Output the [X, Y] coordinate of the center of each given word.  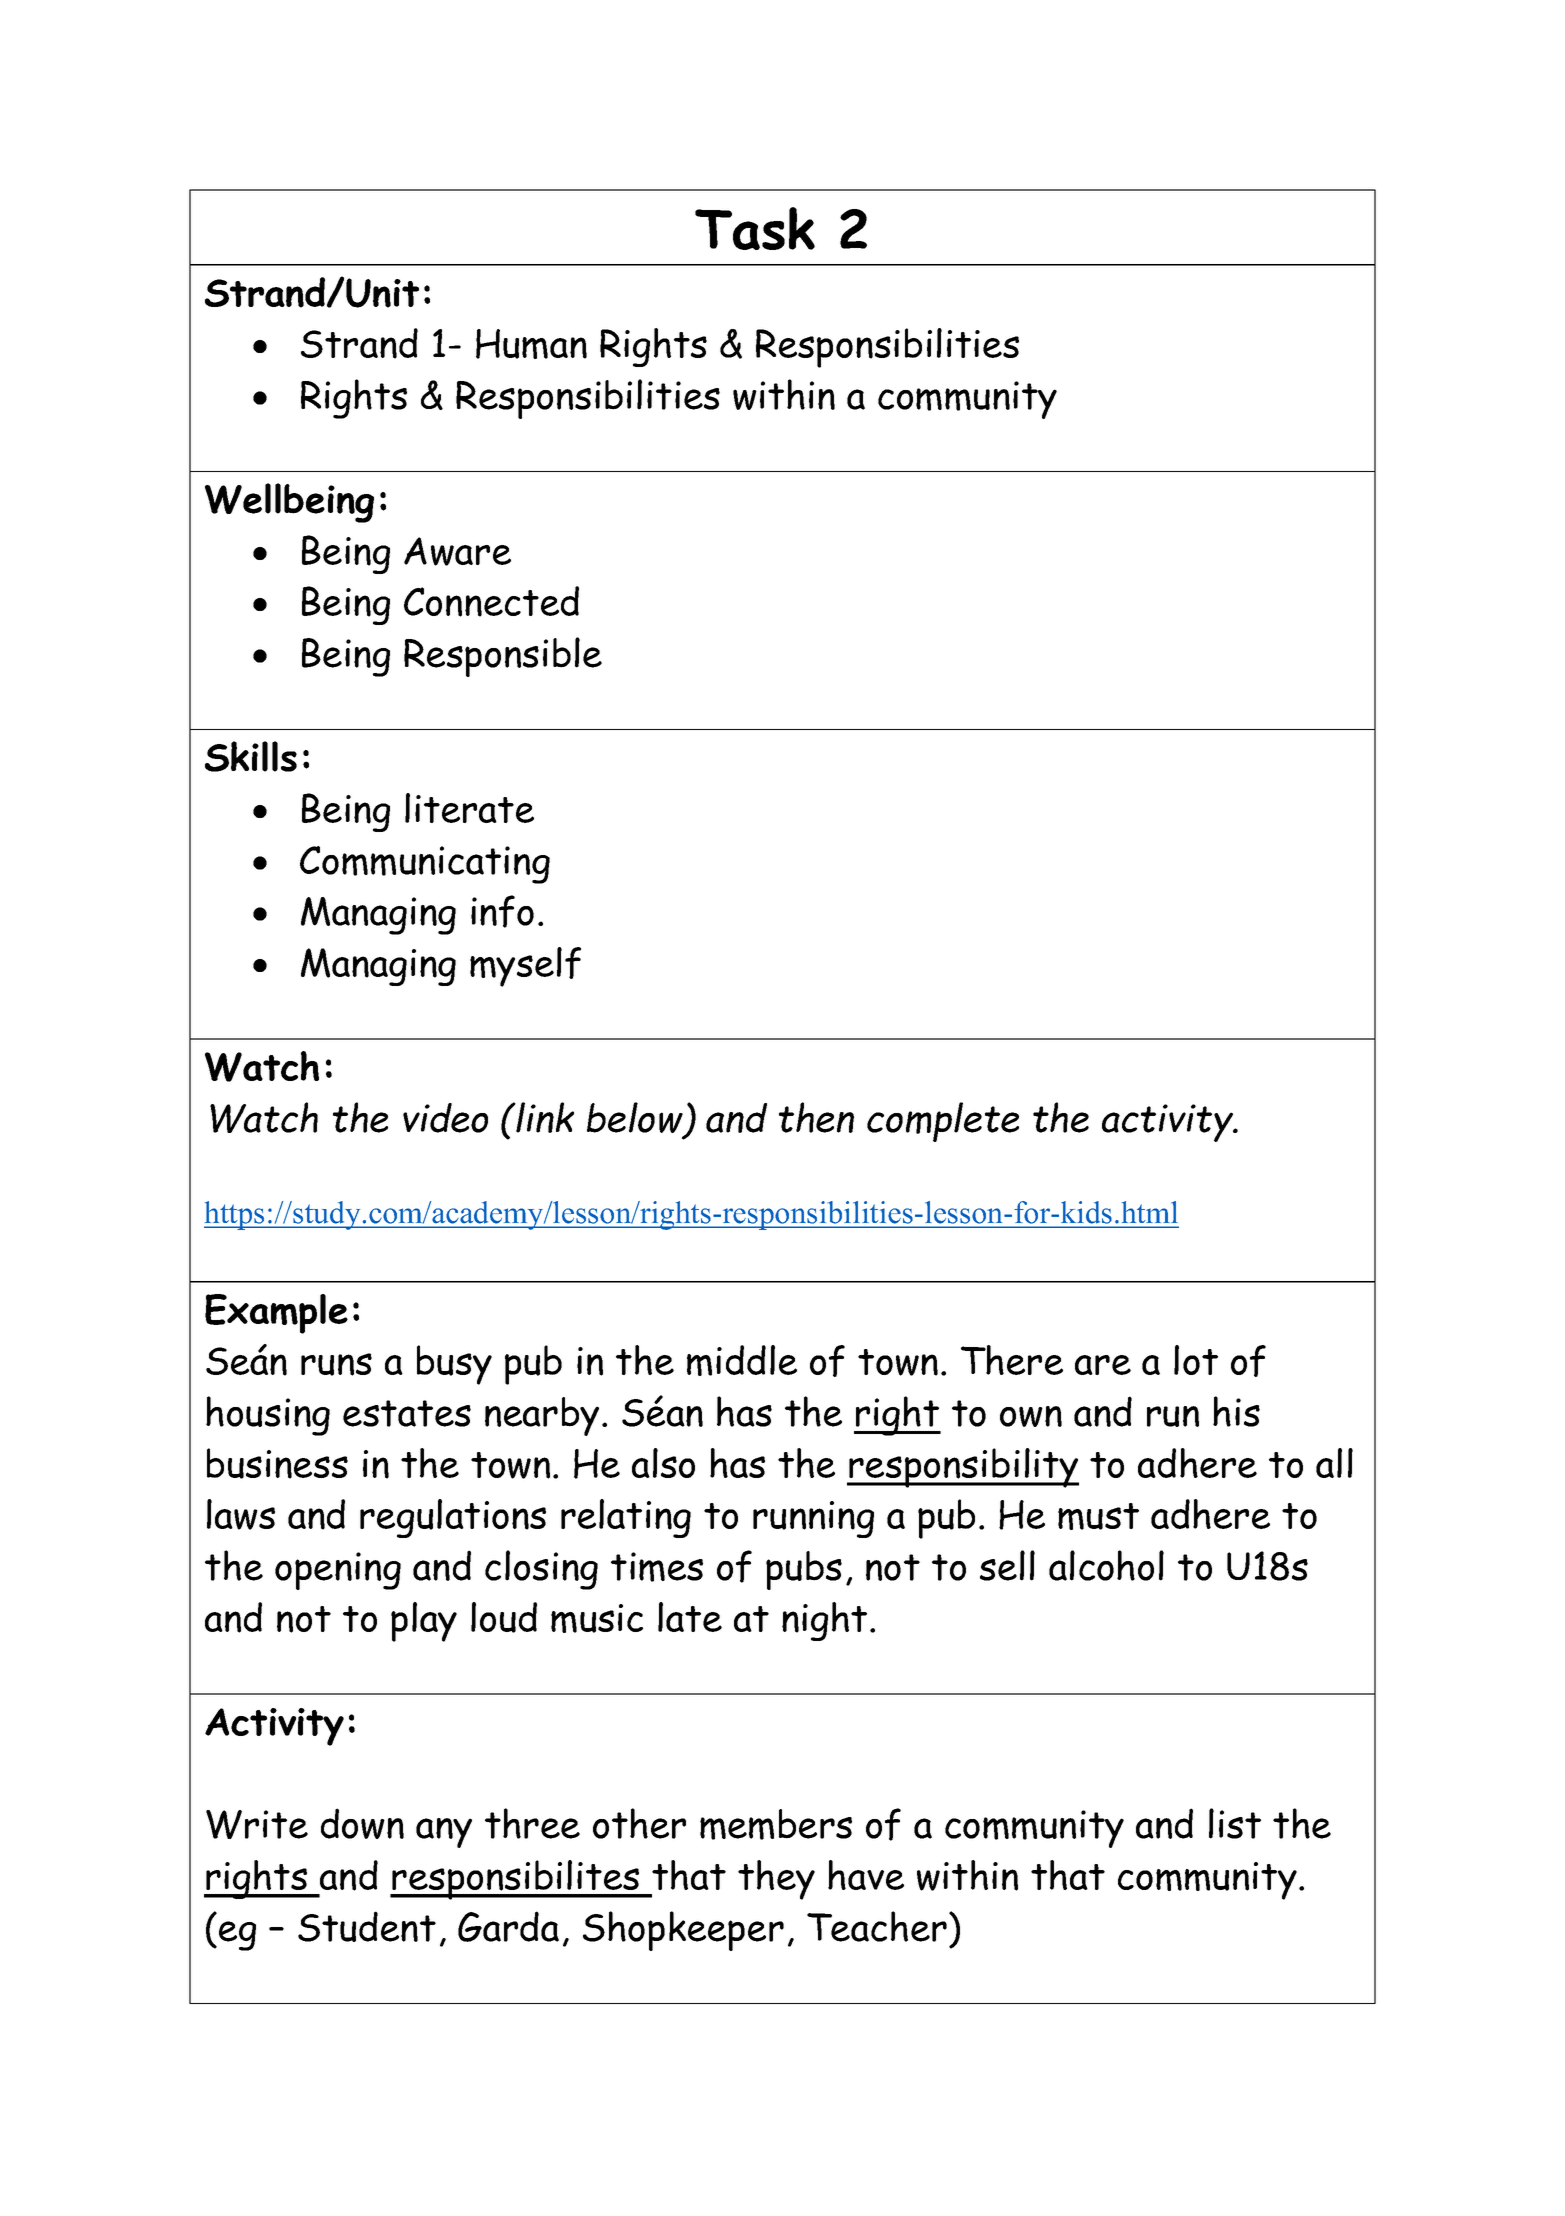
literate [469, 808]
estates [407, 1413]
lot [1196, 1360]
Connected [491, 601]
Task [755, 228]
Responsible [503, 657]
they [776, 1880]
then [816, 1117]
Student [367, 1926]
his [1236, 1411]
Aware [457, 551]
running [813, 1519]
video [445, 1118]
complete [943, 1122]
